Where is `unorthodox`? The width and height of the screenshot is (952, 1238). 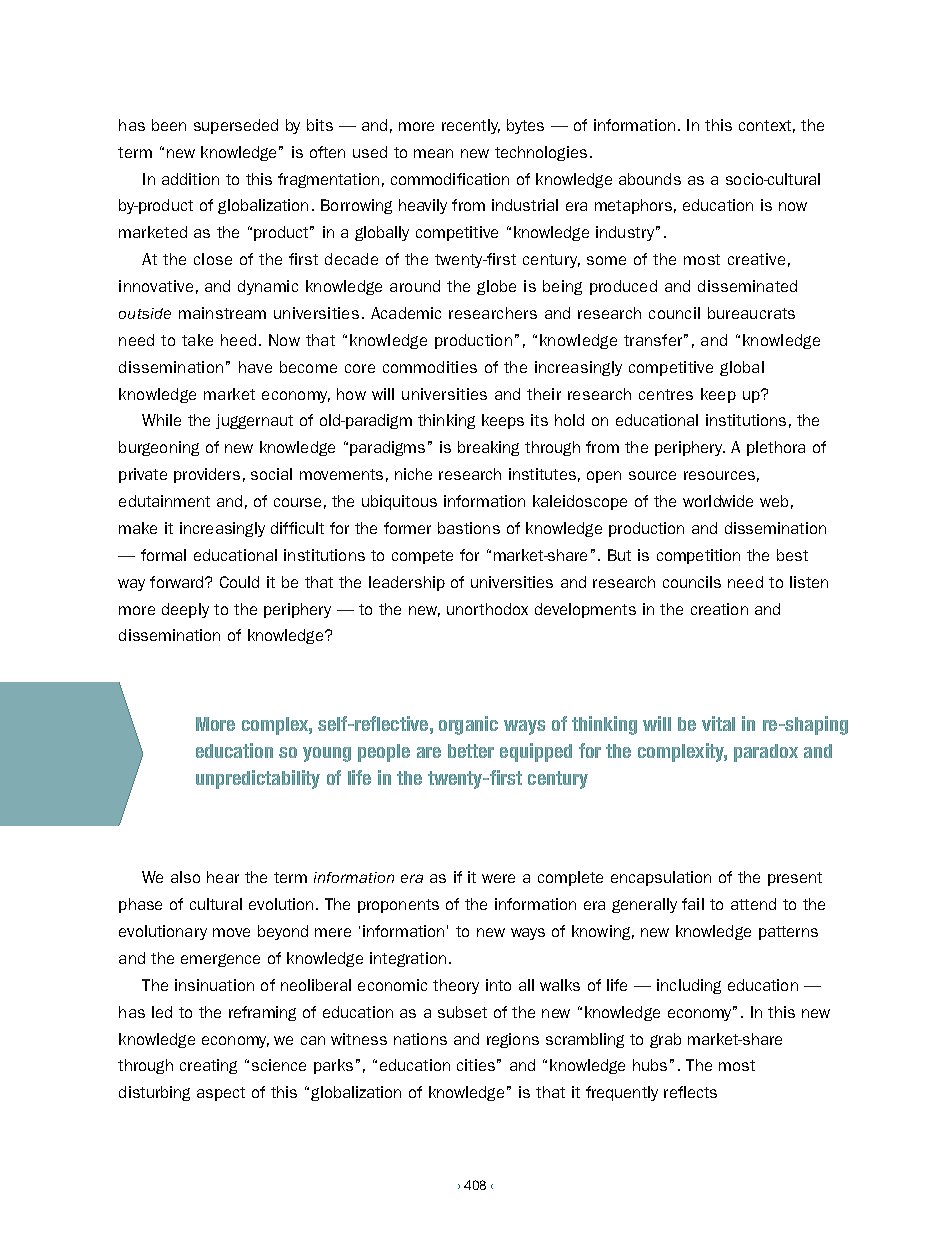 unorthodox is located at coordinates (487, 609).
